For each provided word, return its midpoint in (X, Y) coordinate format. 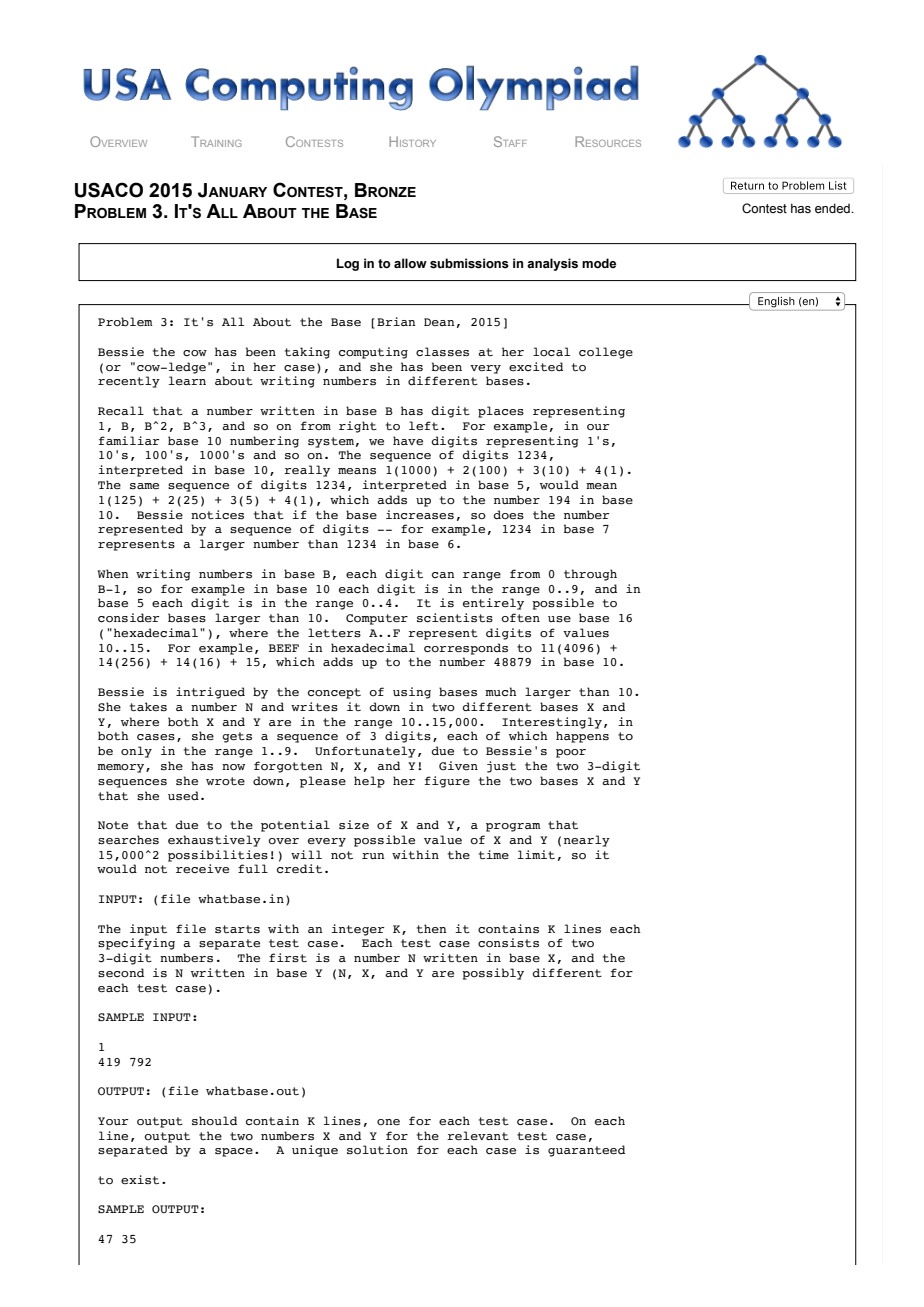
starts (237, 929)
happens (582, 737)
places (501, 412)
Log (348, 264)
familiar (129, 440)
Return (747, 185)
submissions (469, 263)
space (234, 1152)
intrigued (210, 693)
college (606, 353)
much (501, 691)
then (432, 929)
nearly (587, 841)
